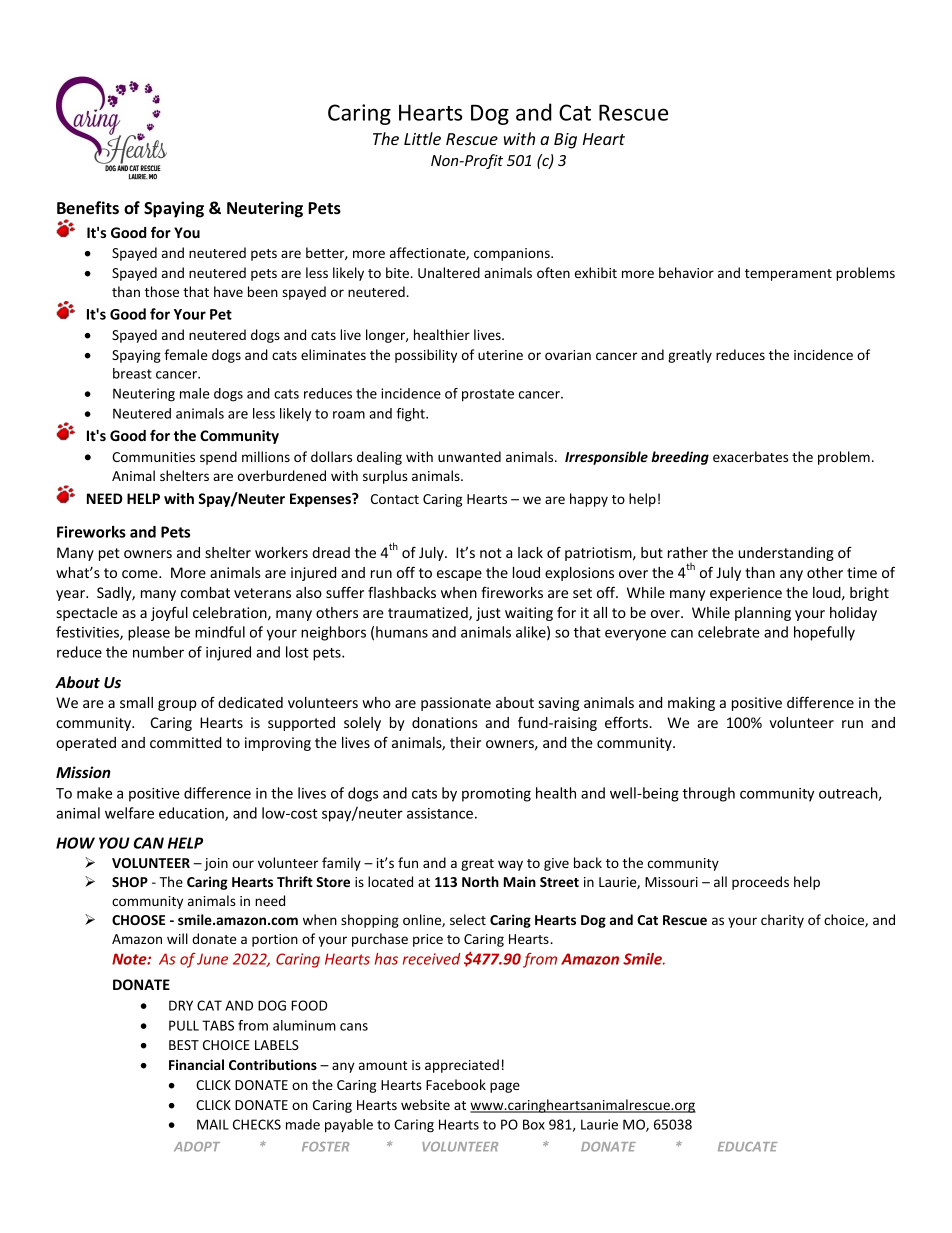 Image resolution: width=952 pixels, height=1233 pixels. Describe the element at coordinates (488, 395) in the screenshot. I see `prostate` at that location.
